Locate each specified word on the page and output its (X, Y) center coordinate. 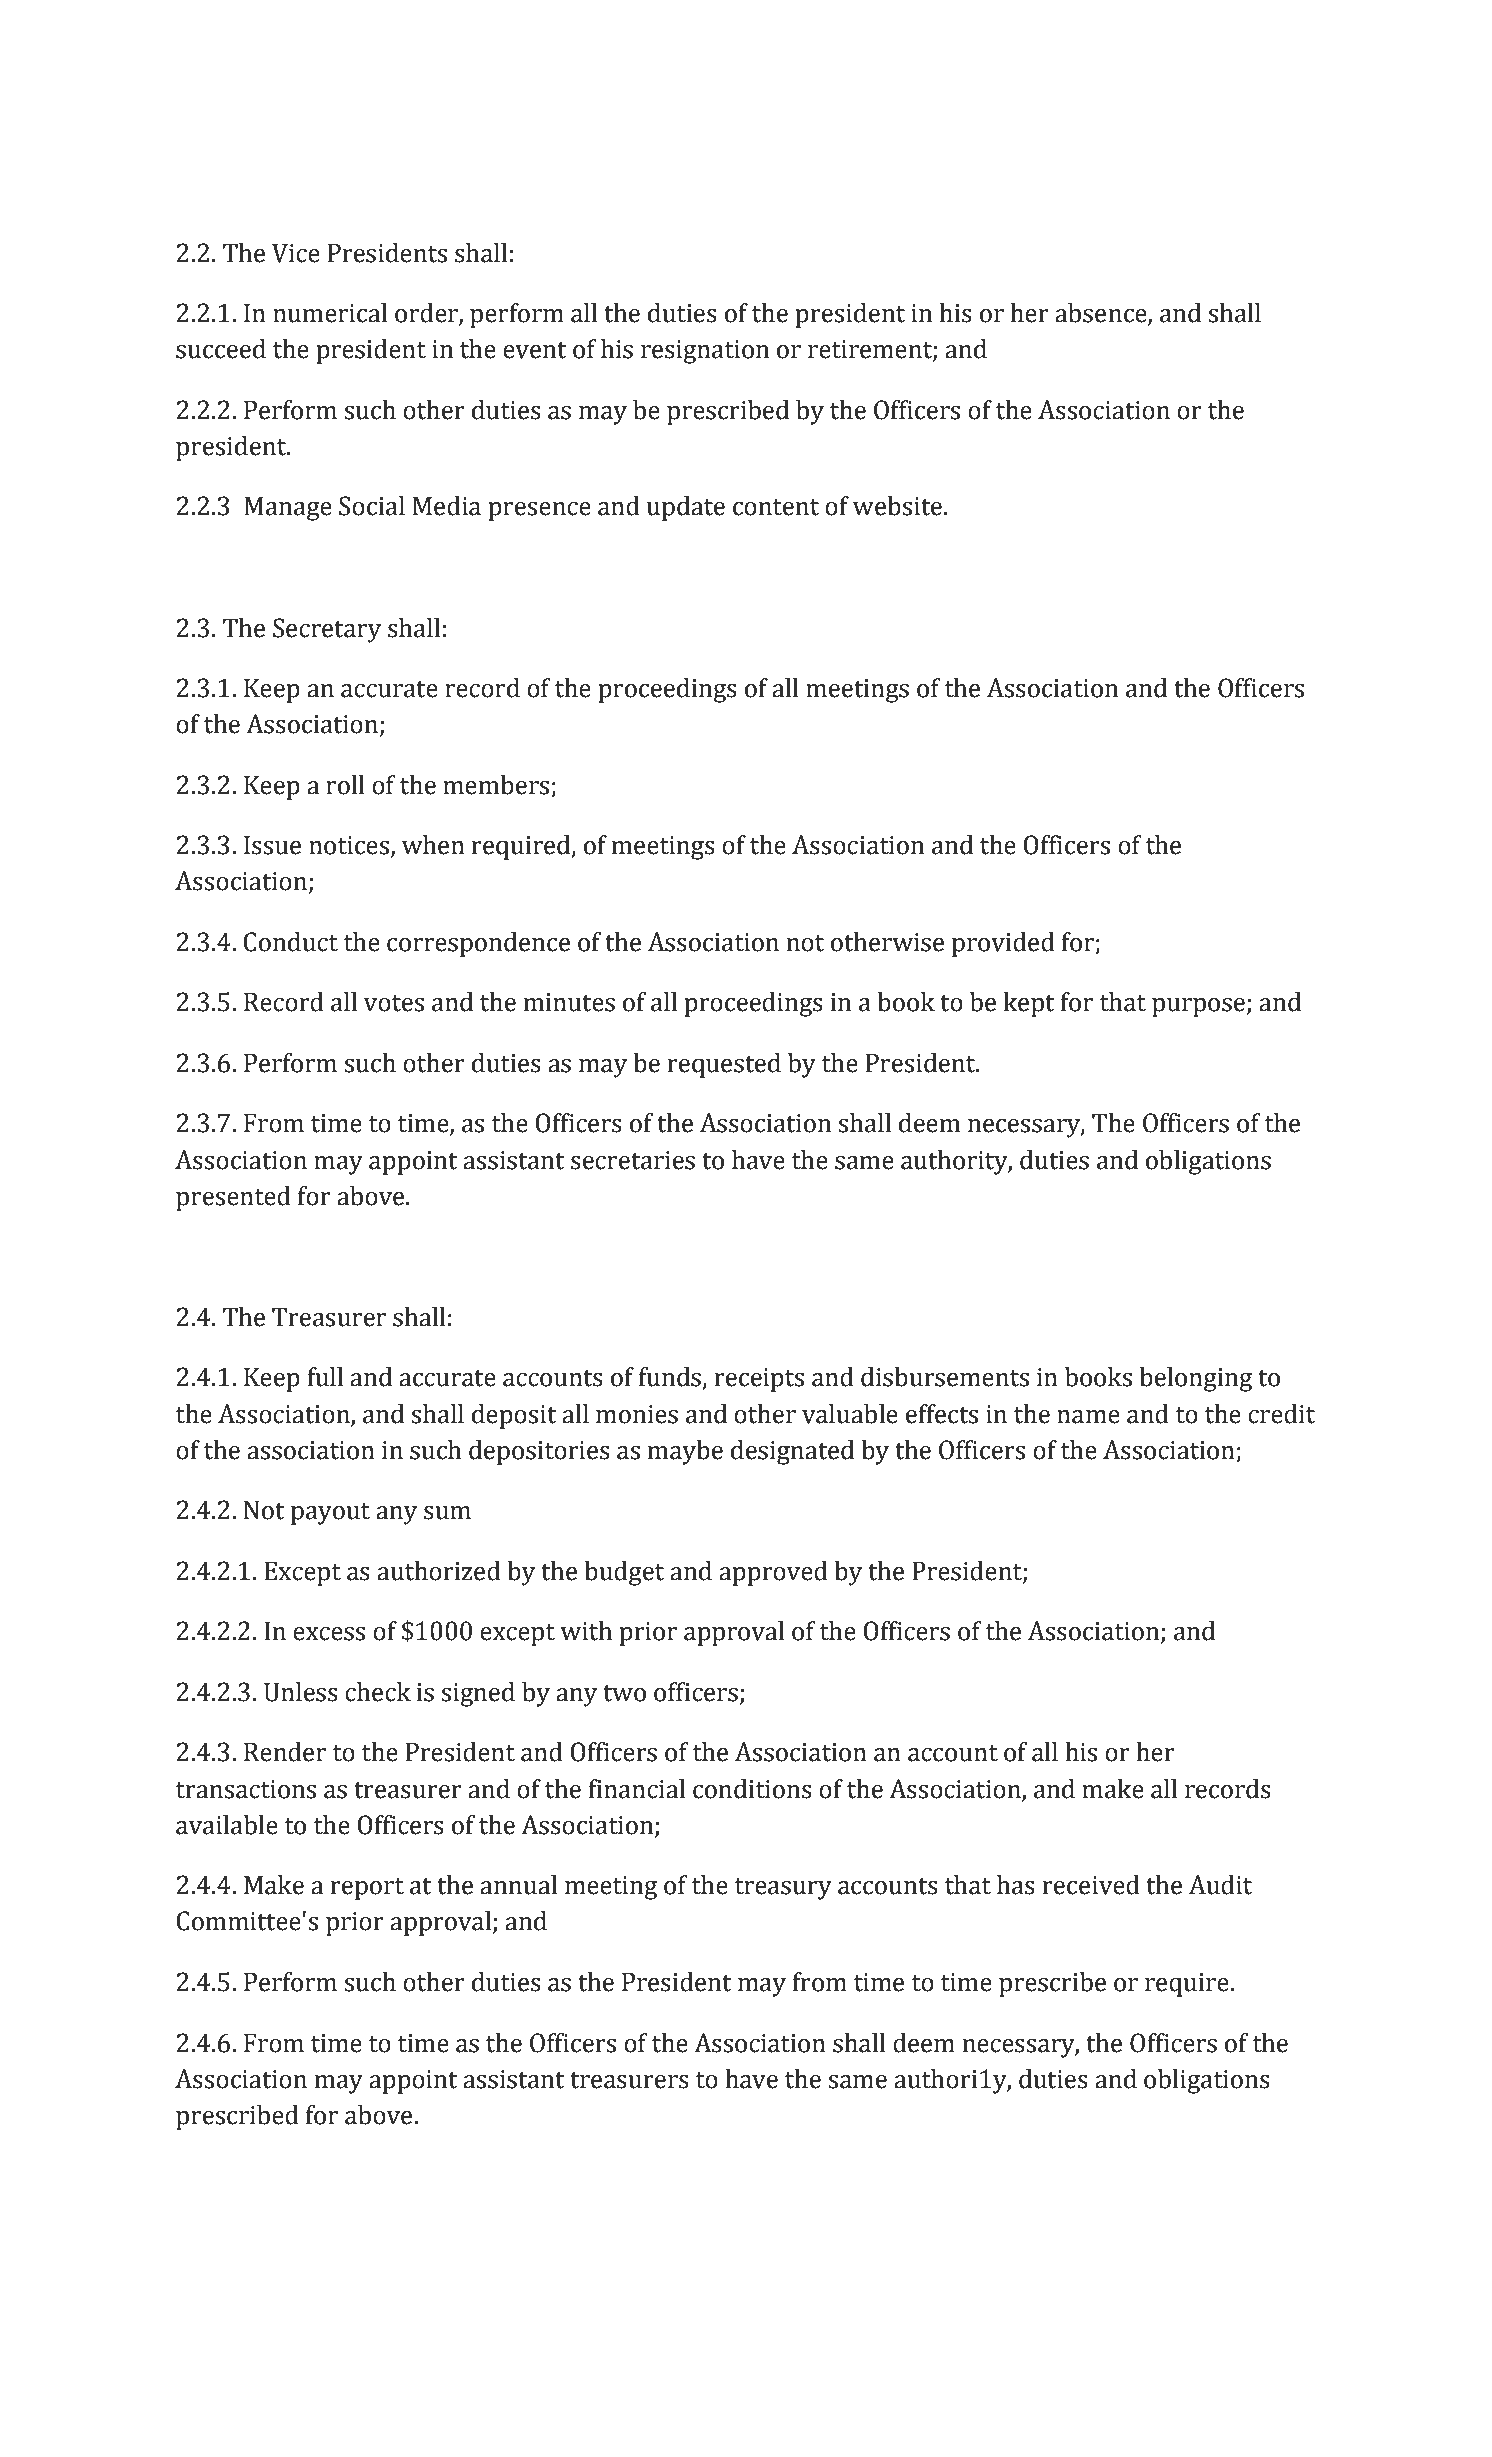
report (367, 1889)
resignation (705, 352)
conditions (752, 1789)
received (1091, 1885)
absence (1102, 314)
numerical (330, 313)
